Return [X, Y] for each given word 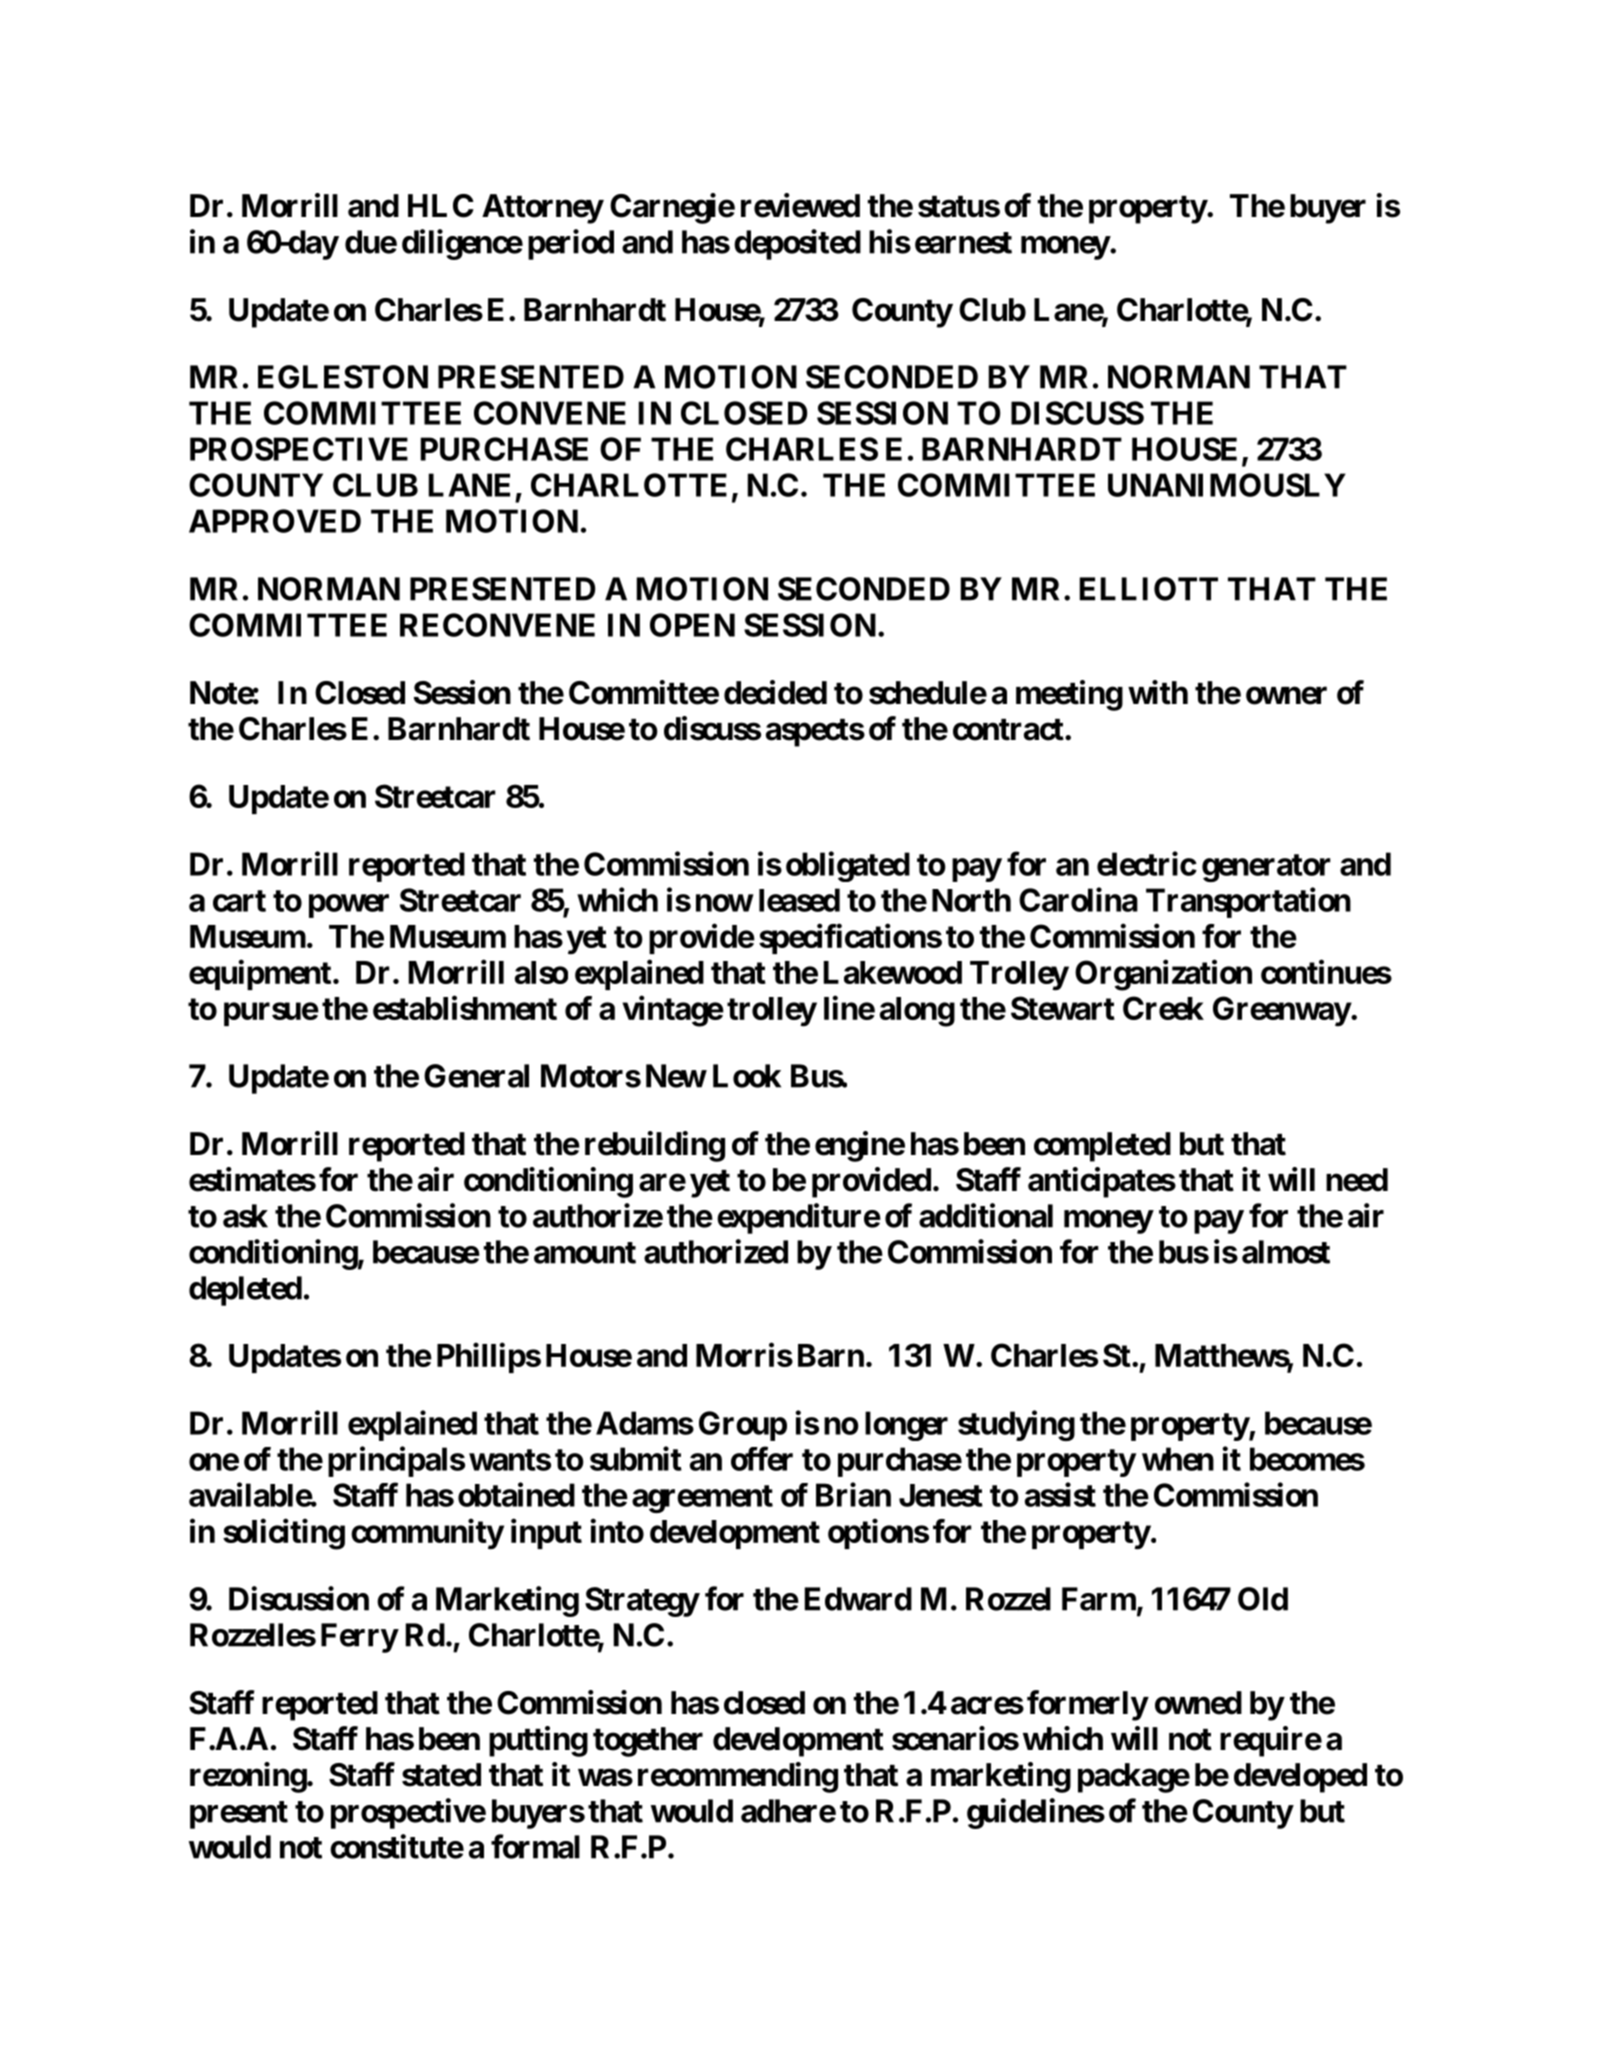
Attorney [542, 209]
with [1158, 692]
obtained [516, 1494]
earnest [963, 243]
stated [441, 1775]
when [1178, 1459]
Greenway [1282, 1011]
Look [747, 1076]
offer [762, 1458]
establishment [465, 1008]
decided [775, 692]
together [648, 1742]
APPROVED [275, 521]
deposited [797, 244]
